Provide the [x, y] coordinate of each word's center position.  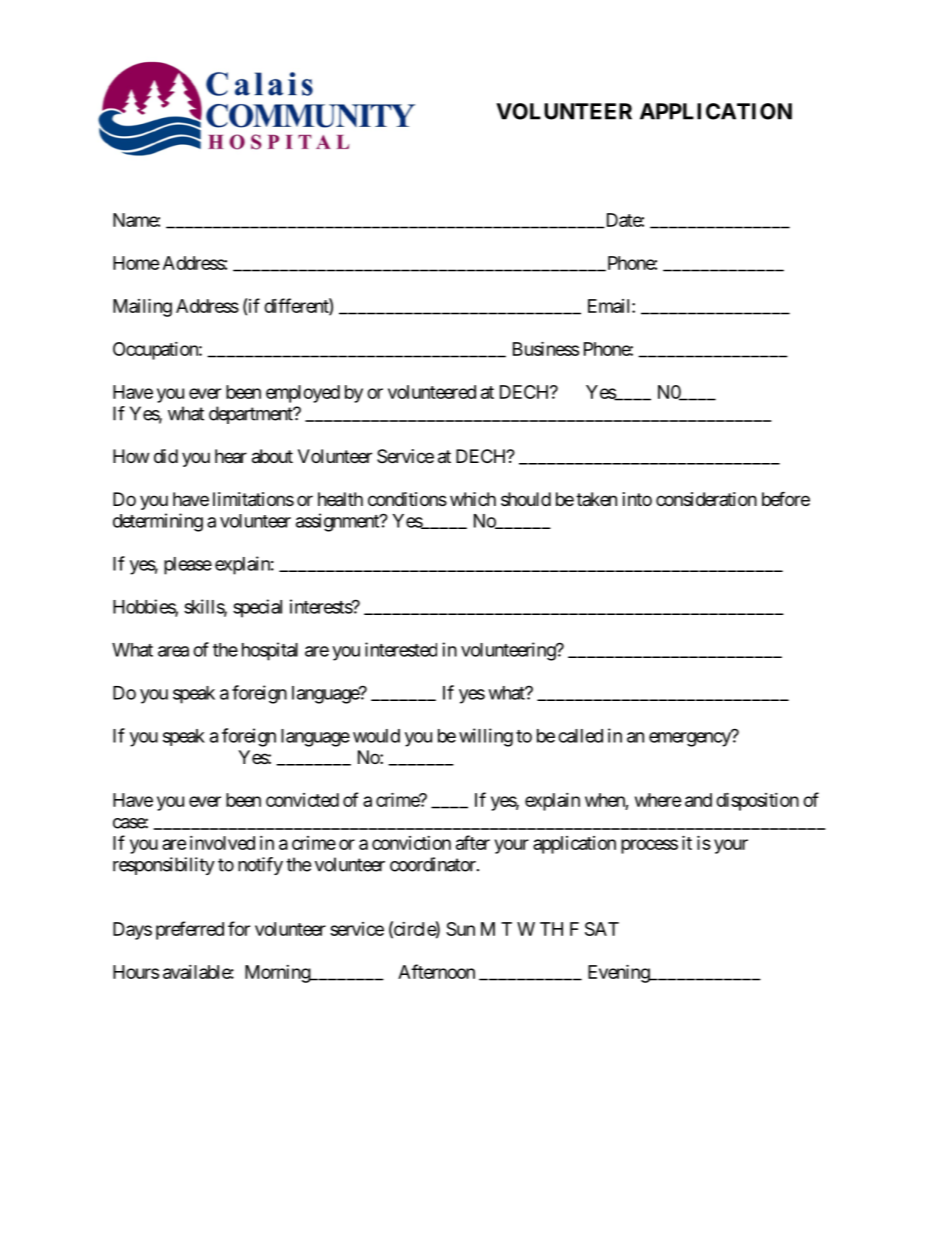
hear [231, 456]
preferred [190, 930]
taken [596, 499]
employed [303, 394]
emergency [691, 739]
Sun [460, 929]
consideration [706, 499]
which [473, 499]
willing [486, 737]
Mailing [142, 307]
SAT [602, 929]
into [637, 499]
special [257, 608]
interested [401, 649]
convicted [302, 800]
